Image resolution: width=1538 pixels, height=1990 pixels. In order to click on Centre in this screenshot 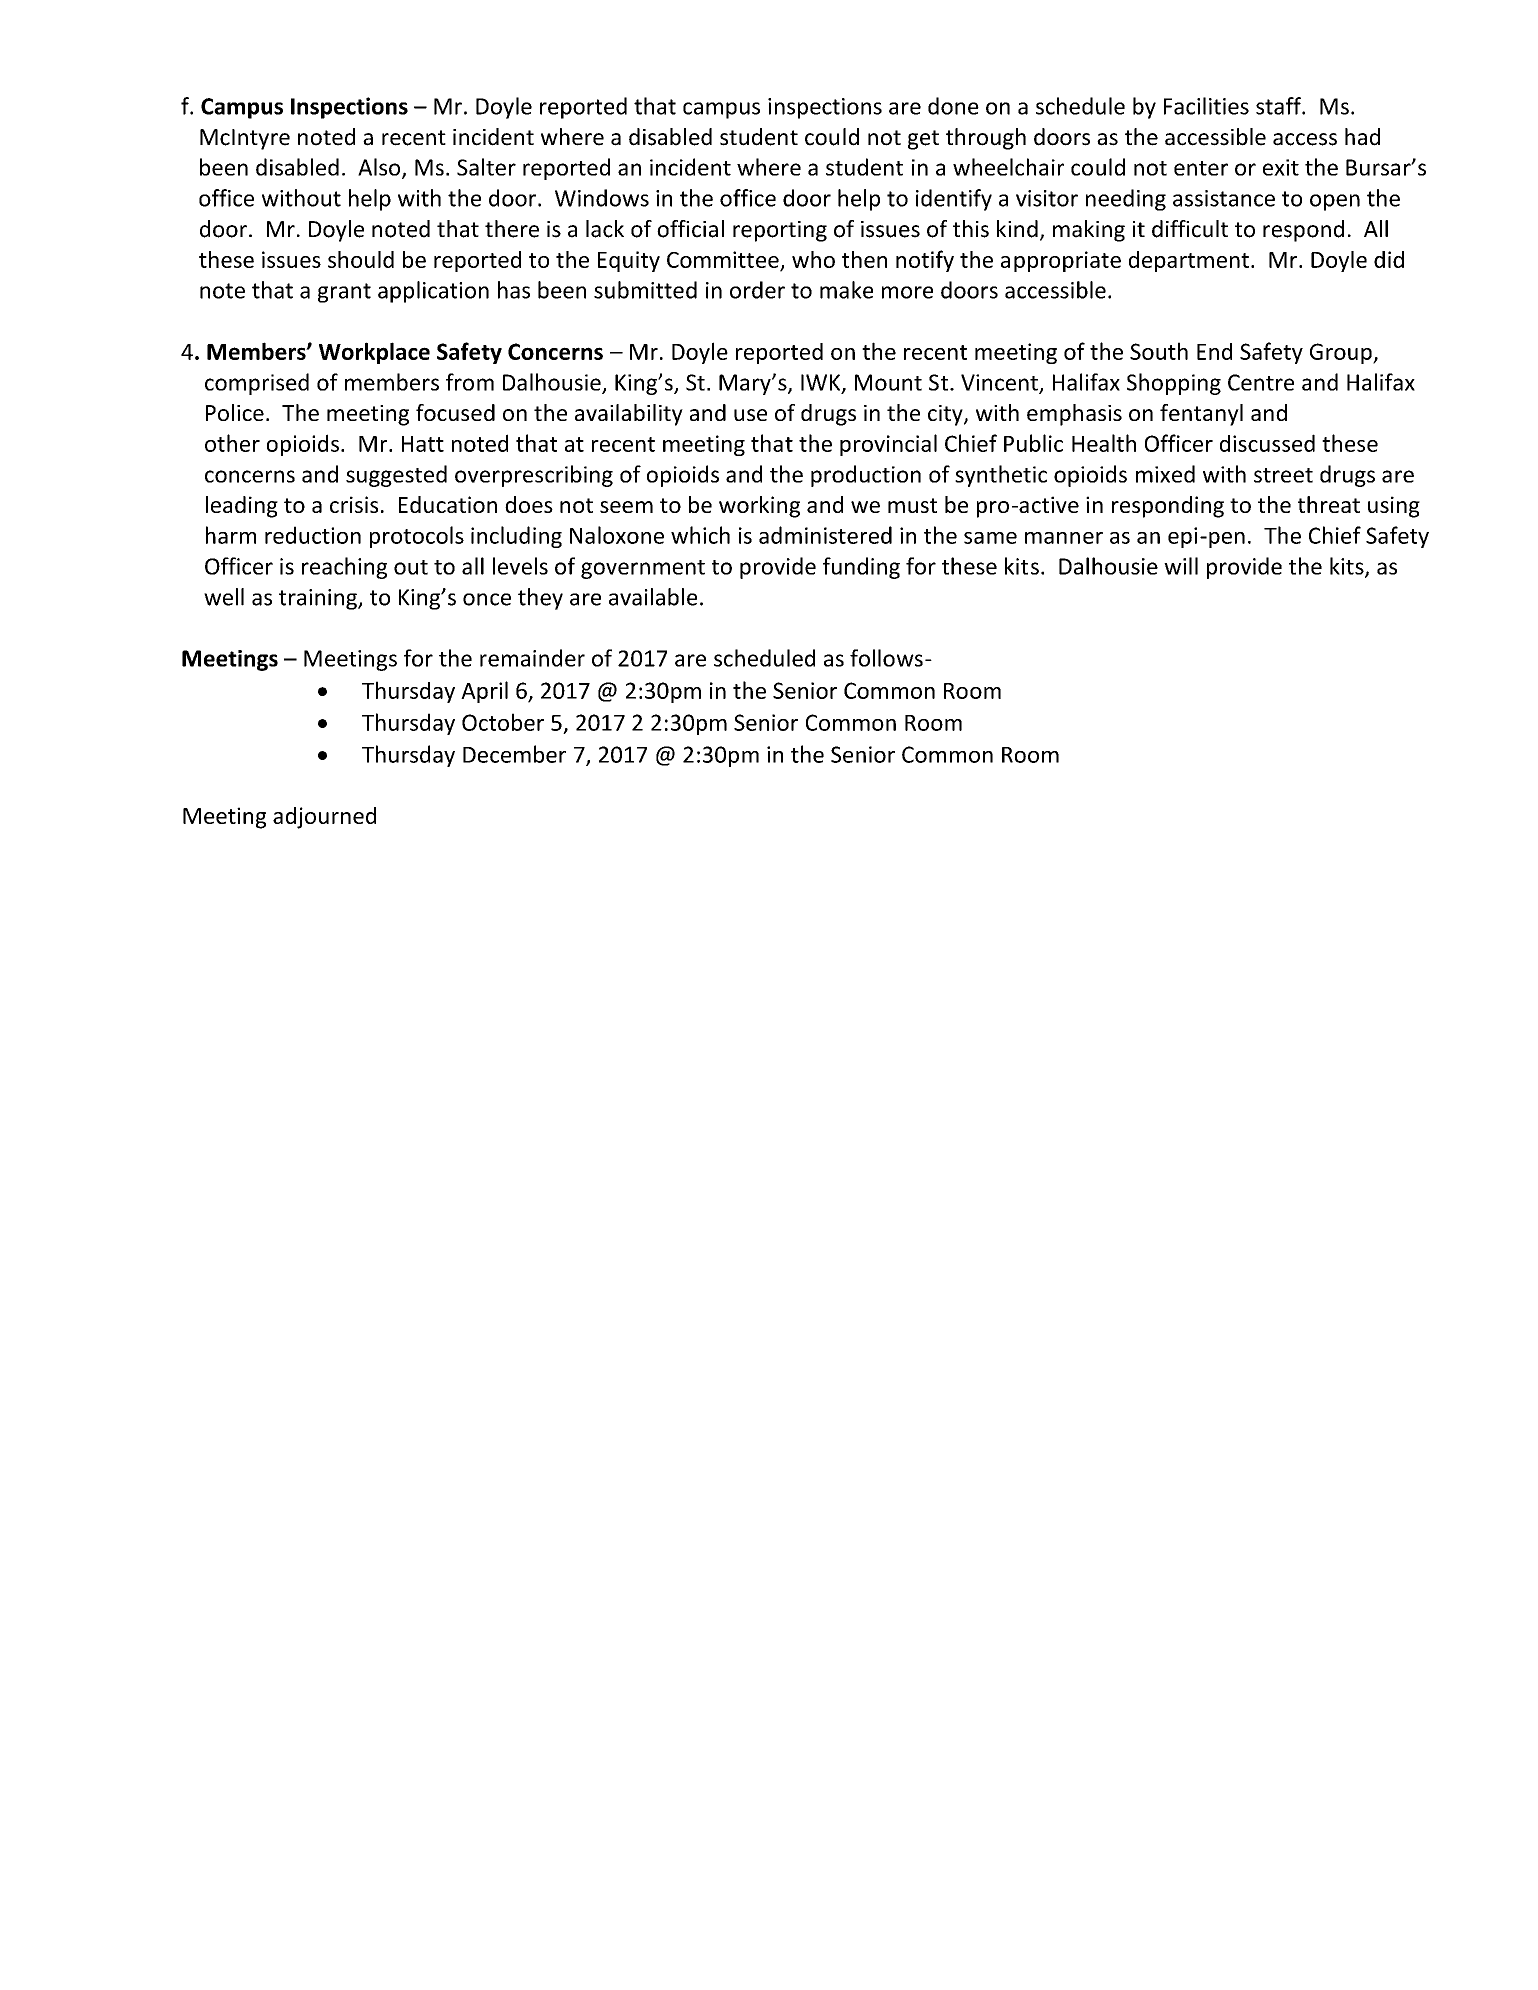, I will do `click(1261, 382)`.
